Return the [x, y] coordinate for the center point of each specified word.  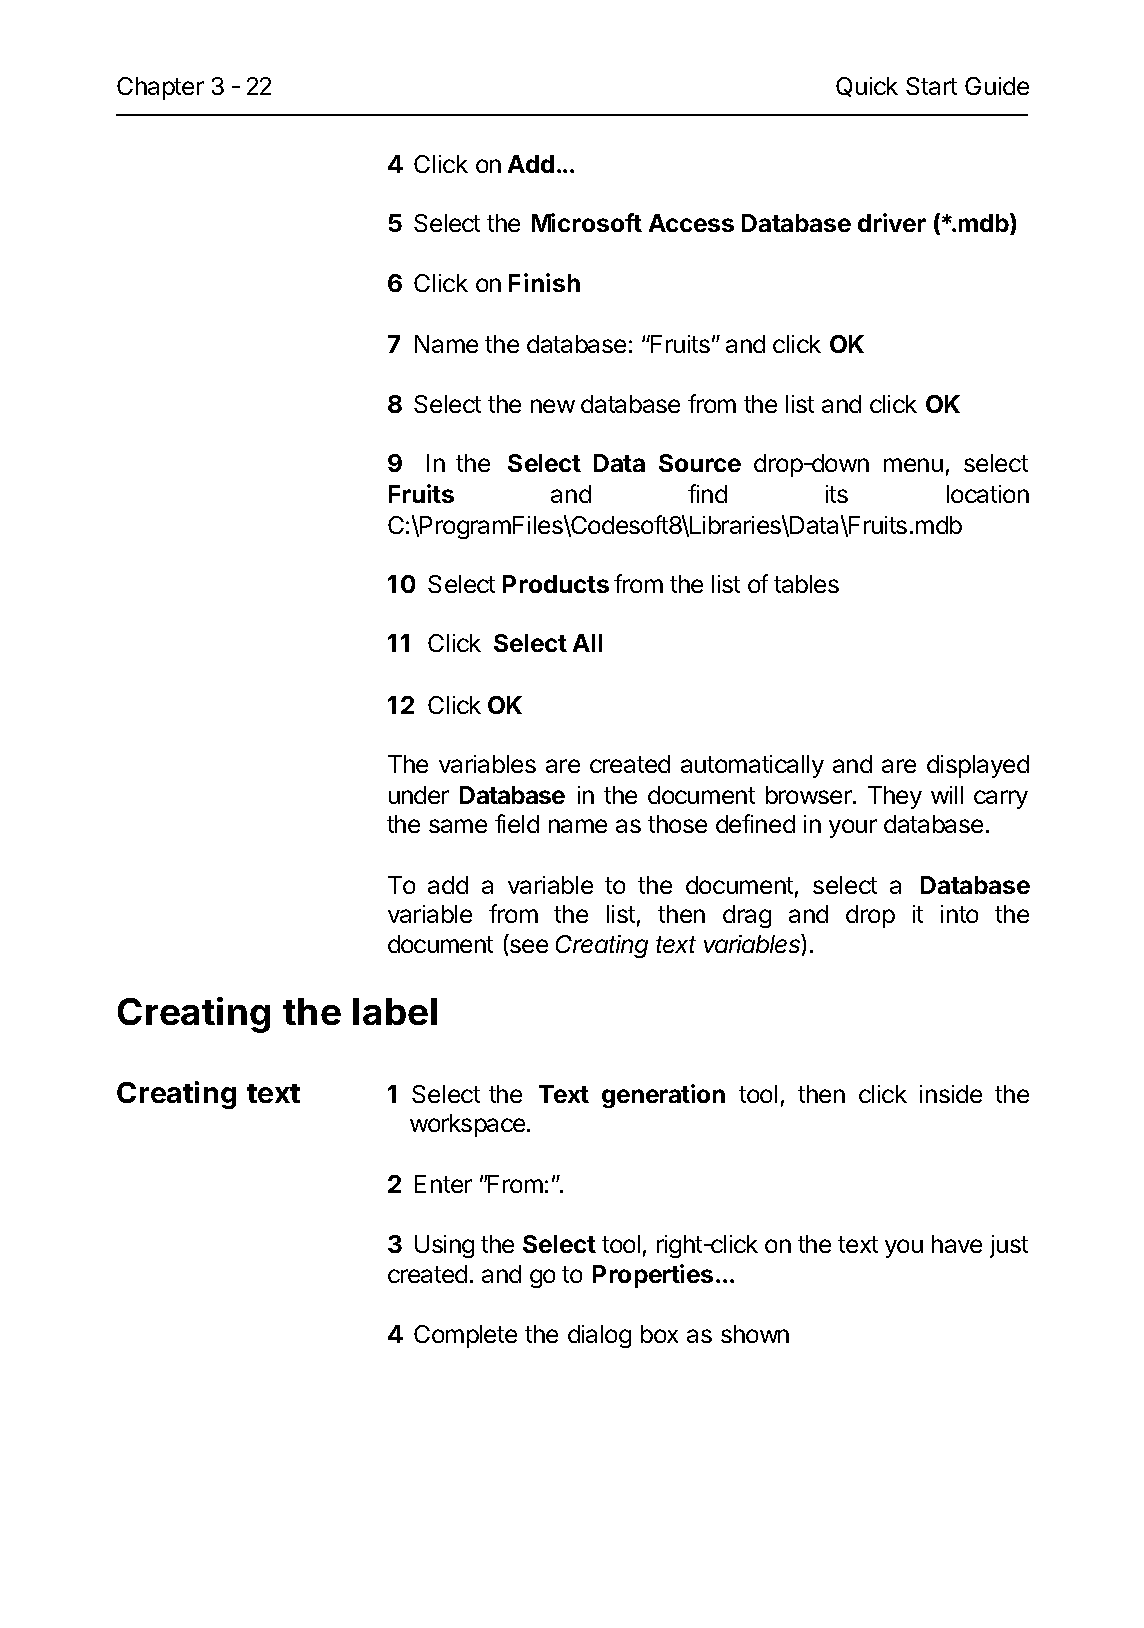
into [959, 914]
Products [556, 584]
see [529, 946]
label [395, 1011]
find [707, 493]
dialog [599, 1336]
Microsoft [587, 222]
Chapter [160, 88]
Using [444, 1246]
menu [913, 465]
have [957, 1244]
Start [931, 86]
